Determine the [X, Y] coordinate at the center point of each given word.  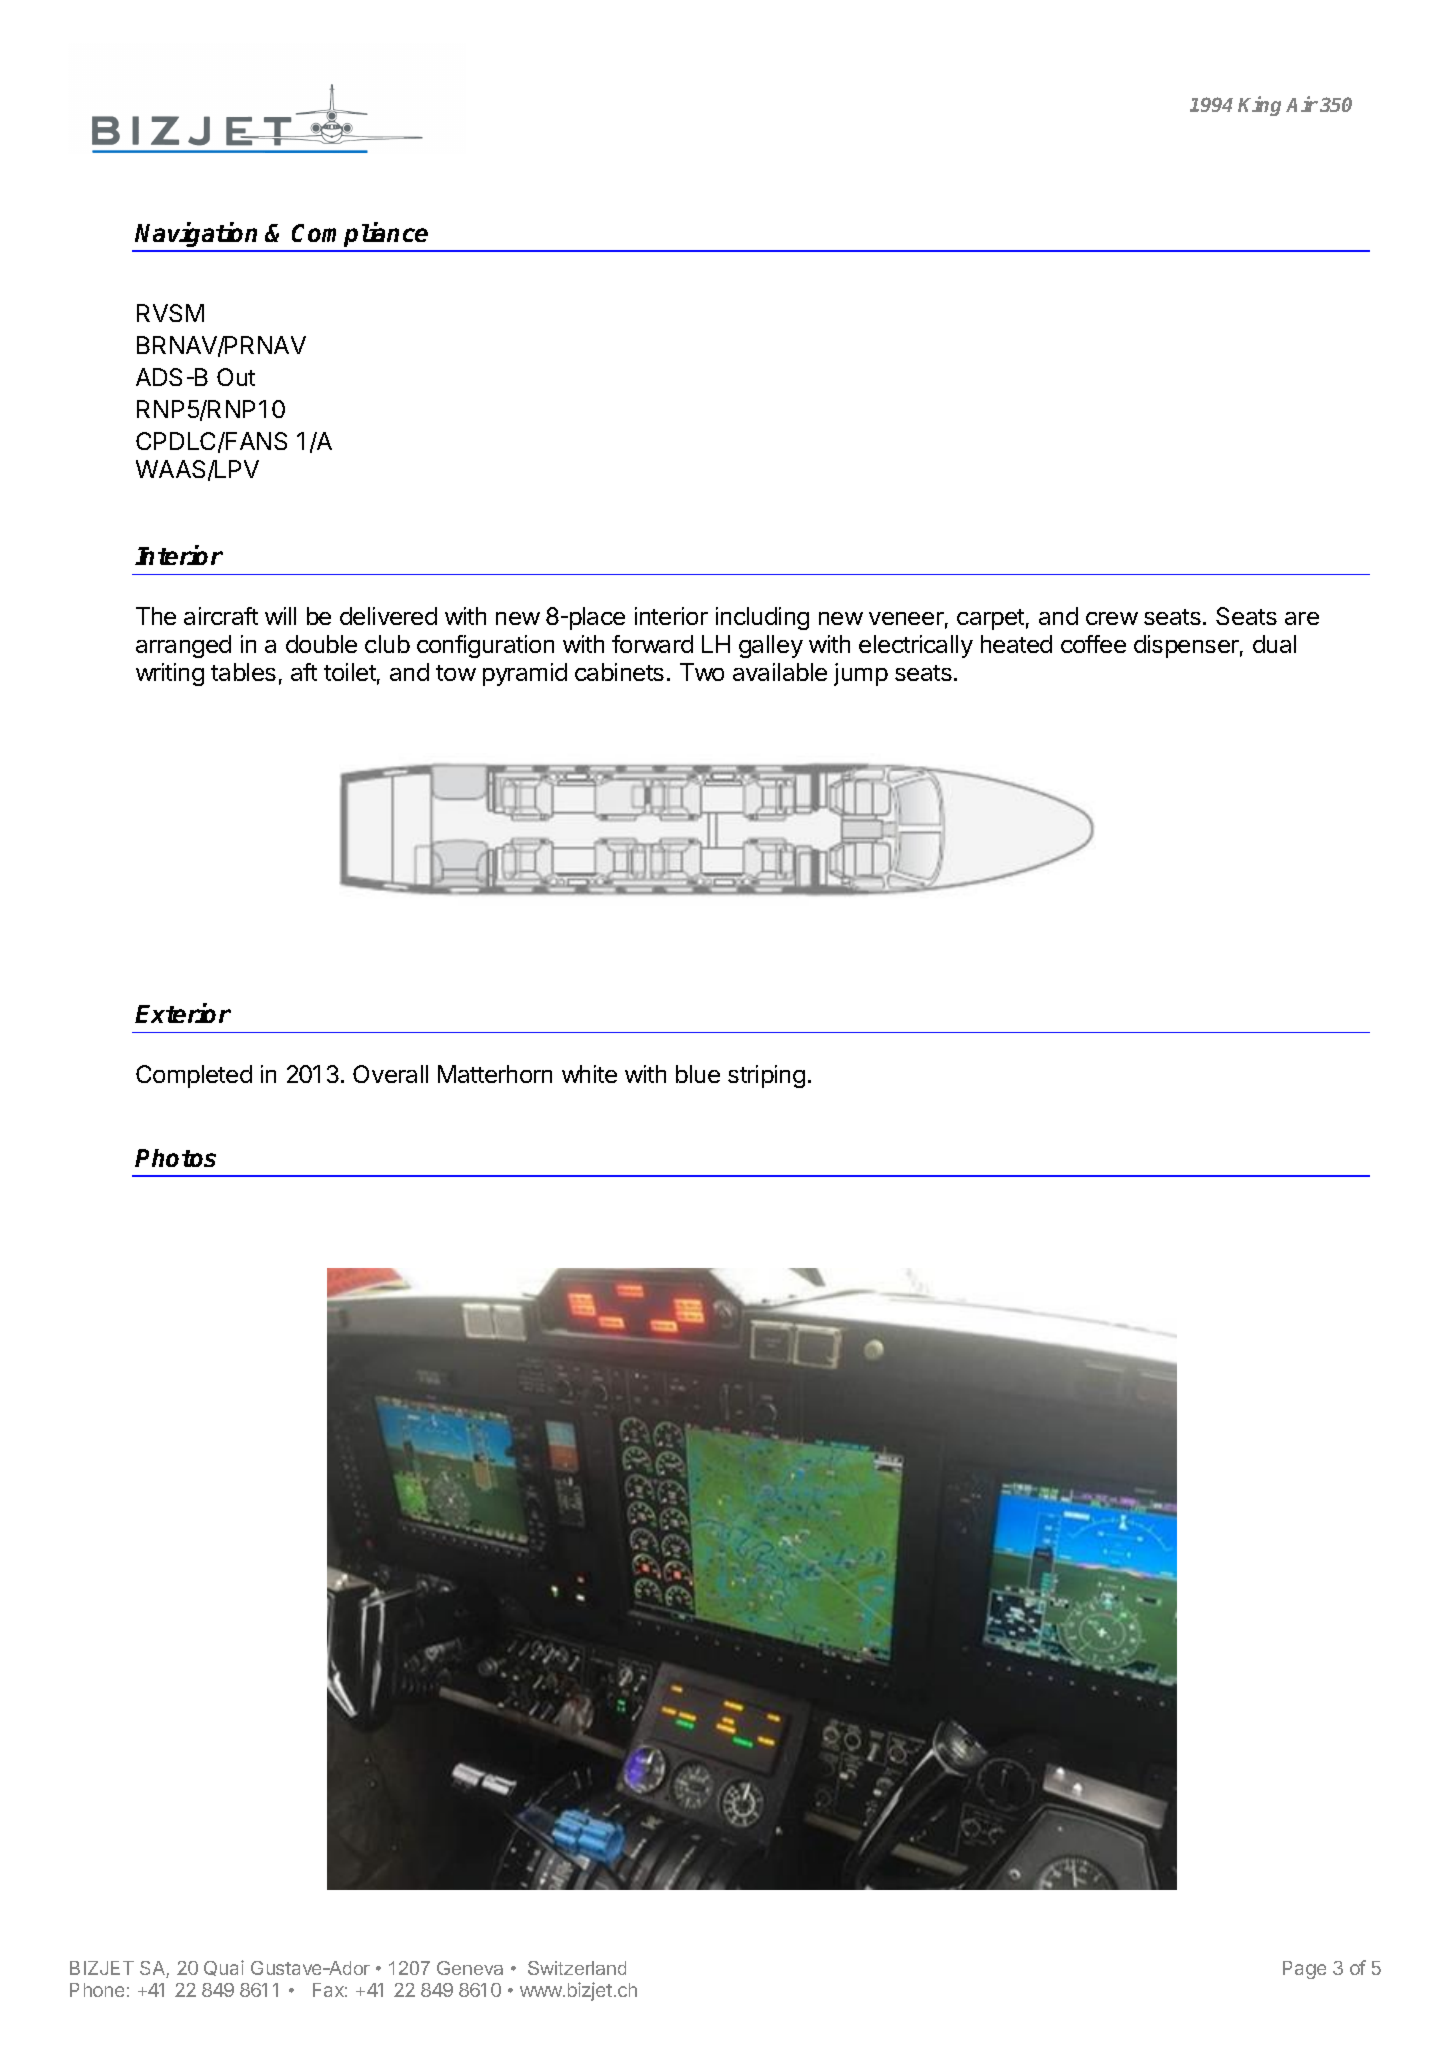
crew [1112, 618]
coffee [1093, 644]
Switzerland [577, 1968]
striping [766, 1076]
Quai [224, 1968]
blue [698, 1074]
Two [702, 672]
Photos [175, 1158]
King [1259, 106]
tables [243, 672]
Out [236, 377]
